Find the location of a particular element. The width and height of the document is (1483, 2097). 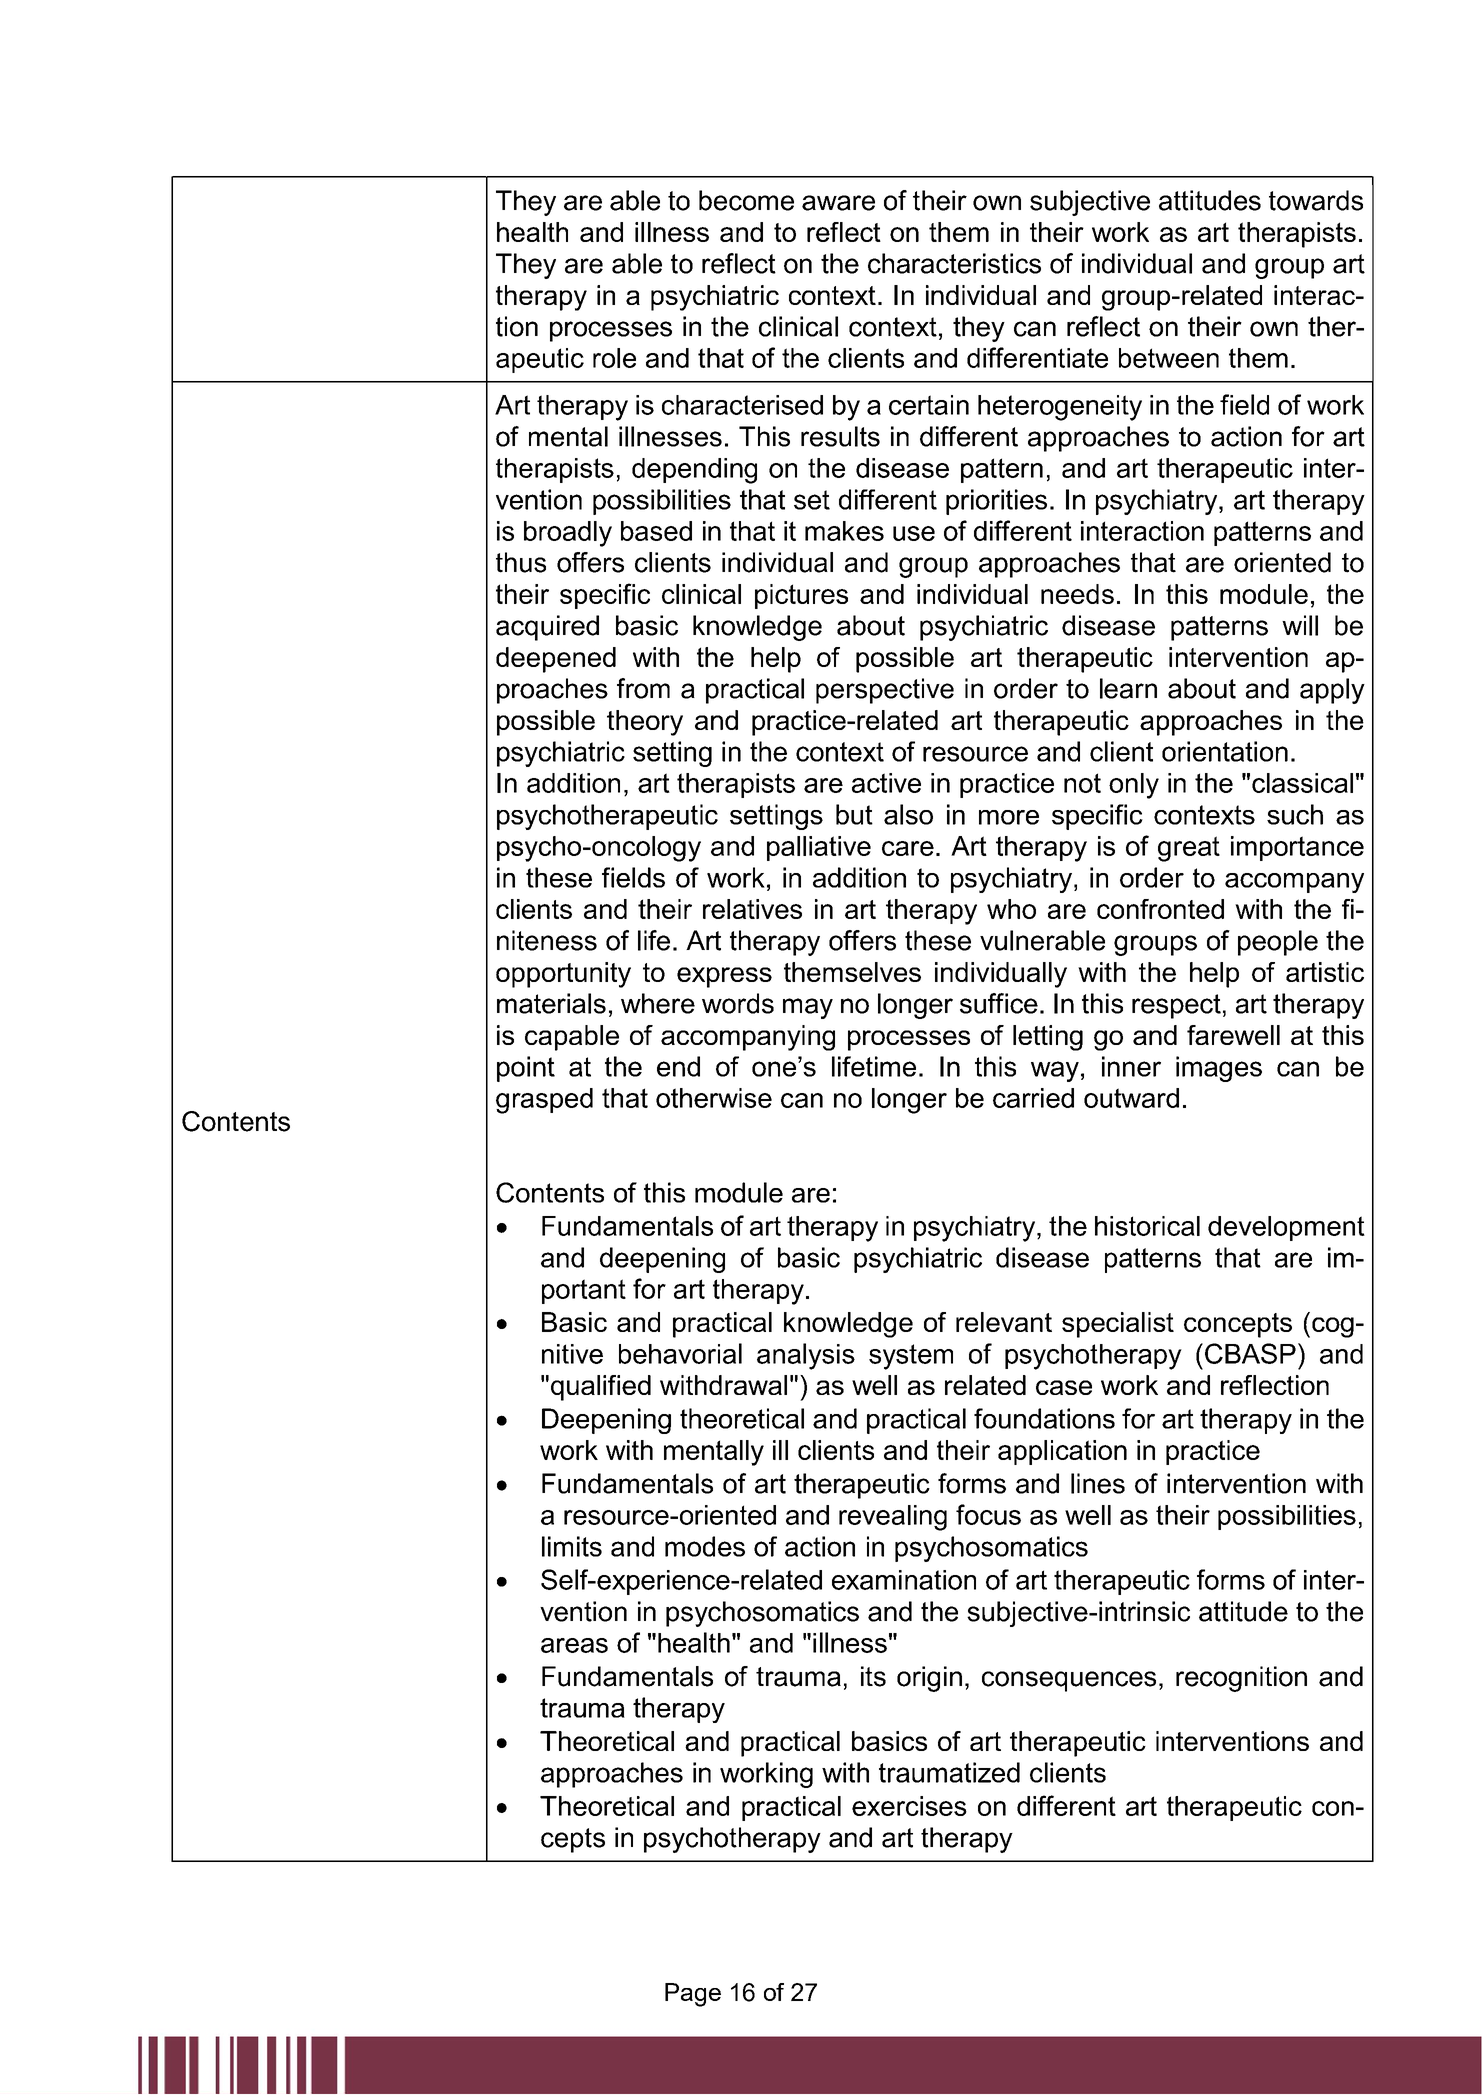

grasped is located at coordinates (544, 1101).
